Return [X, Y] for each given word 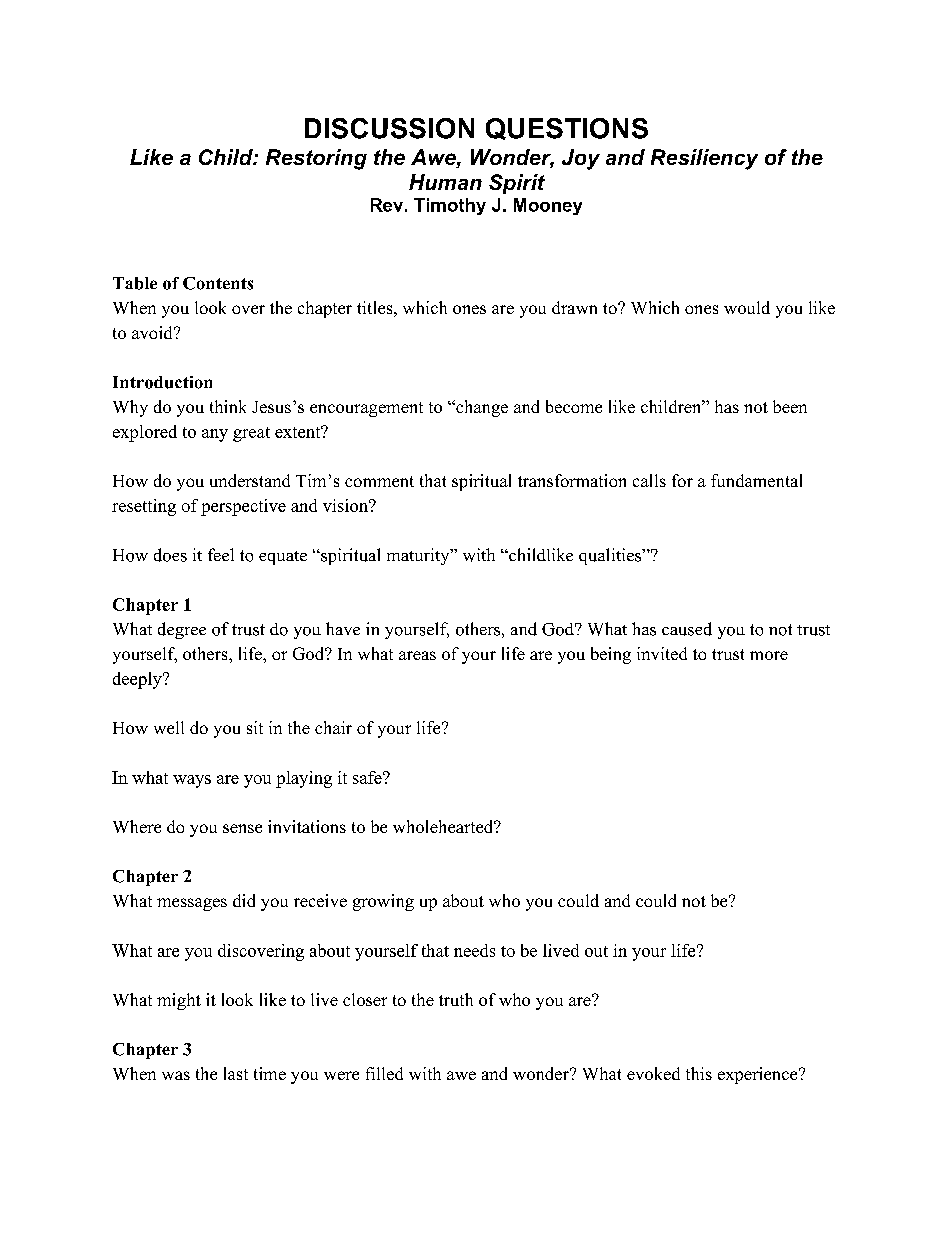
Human [445, 182]
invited [662, 653]
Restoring [316, 159]
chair [333, 727]
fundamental [756, 480]
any [215, 435]
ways [192, 781]
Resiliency [704, 159]
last [236, 1073]
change [481, 408]
